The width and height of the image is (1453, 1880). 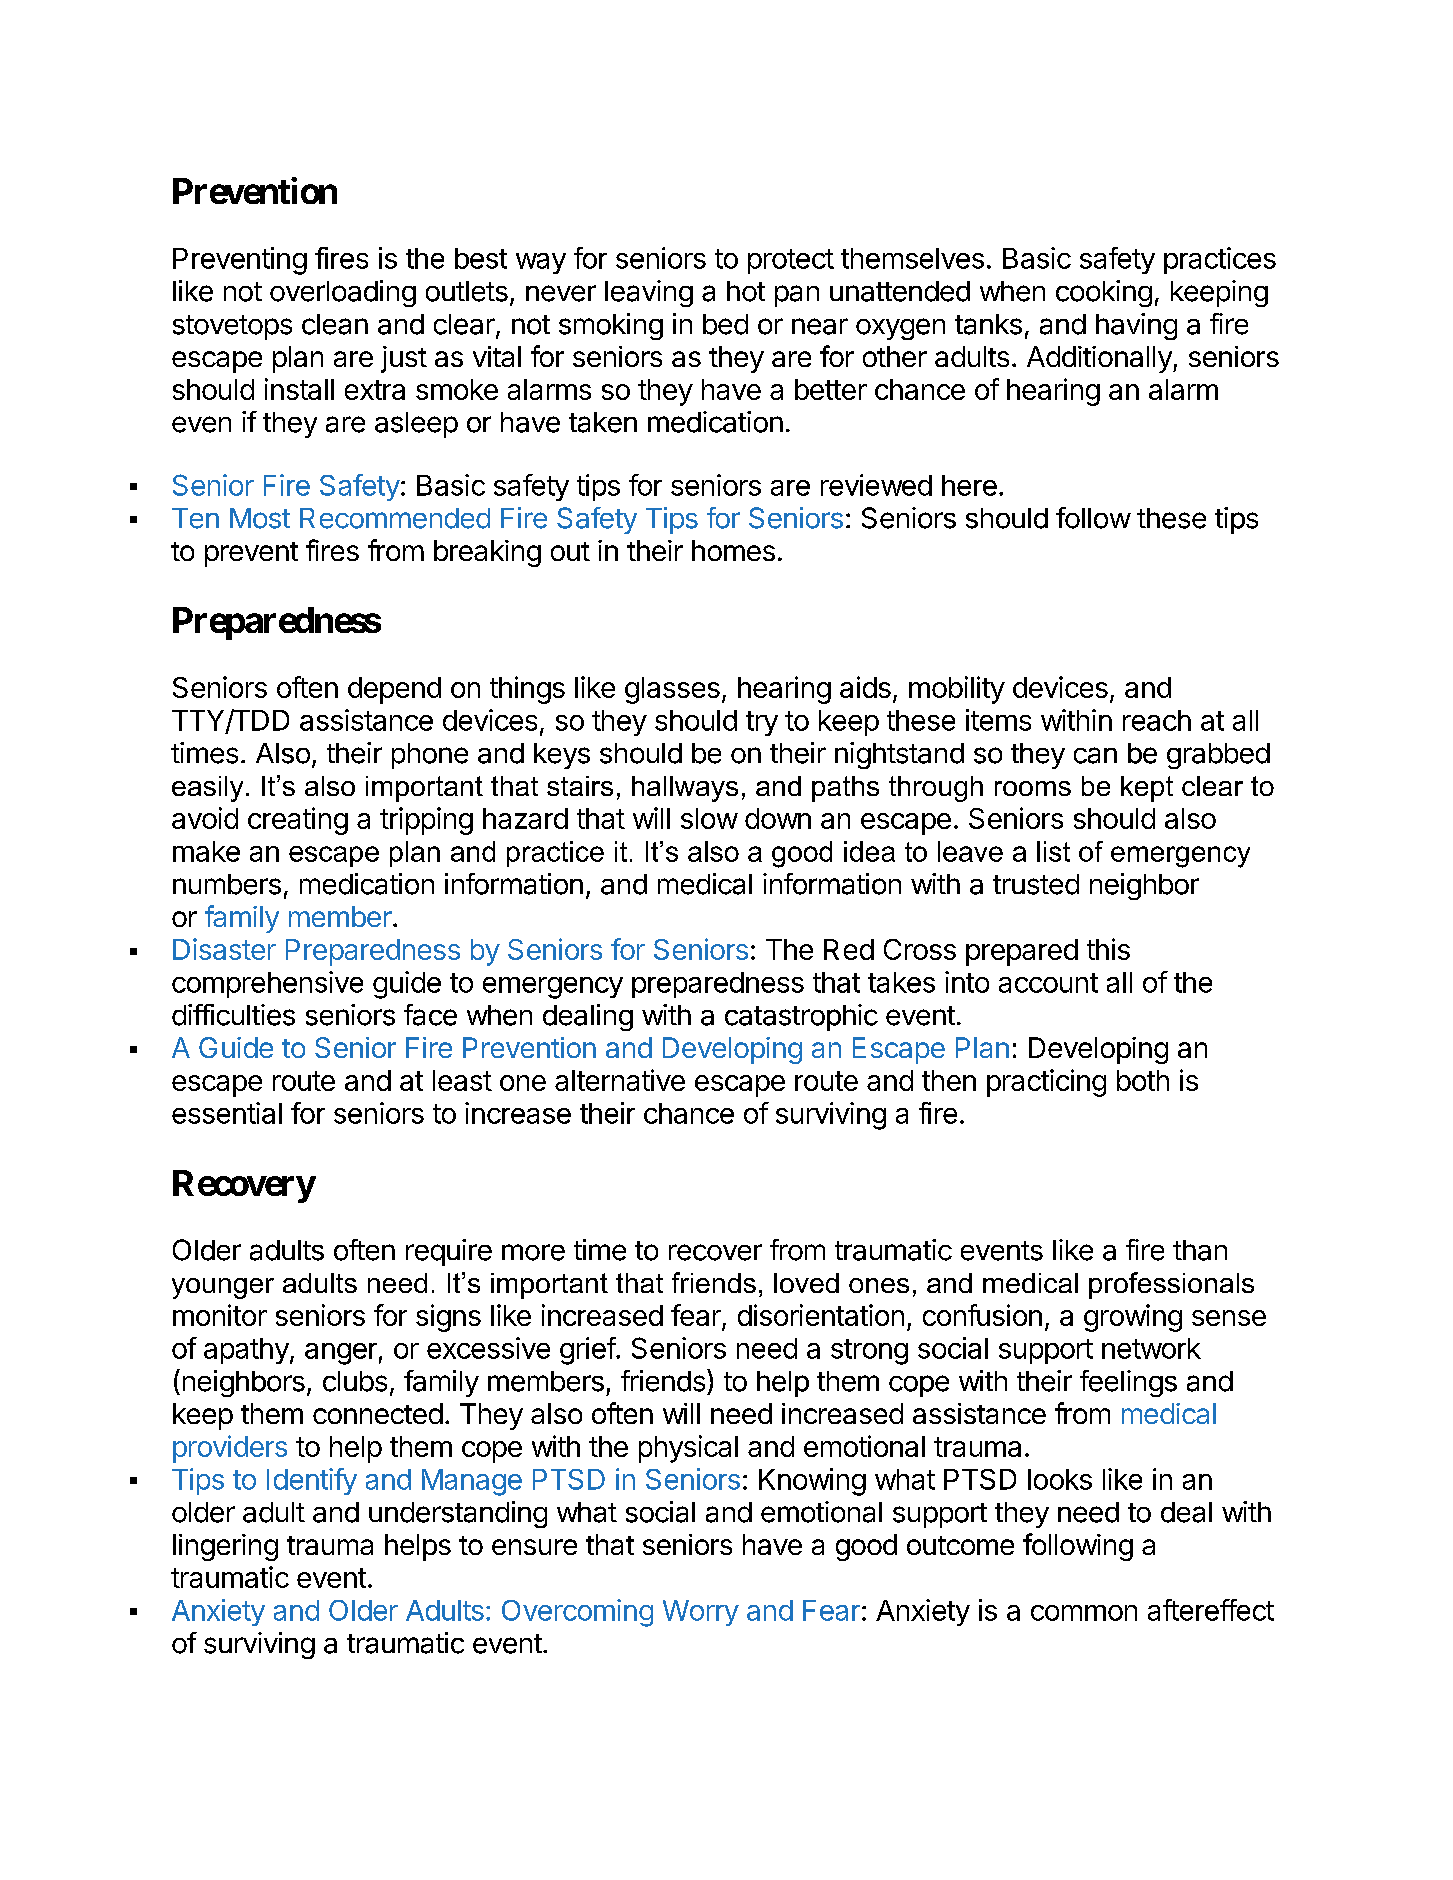 What do you see at coordinates (1104, 293) in the image?
I see `cooking` at bounding box center [1104, 293].
